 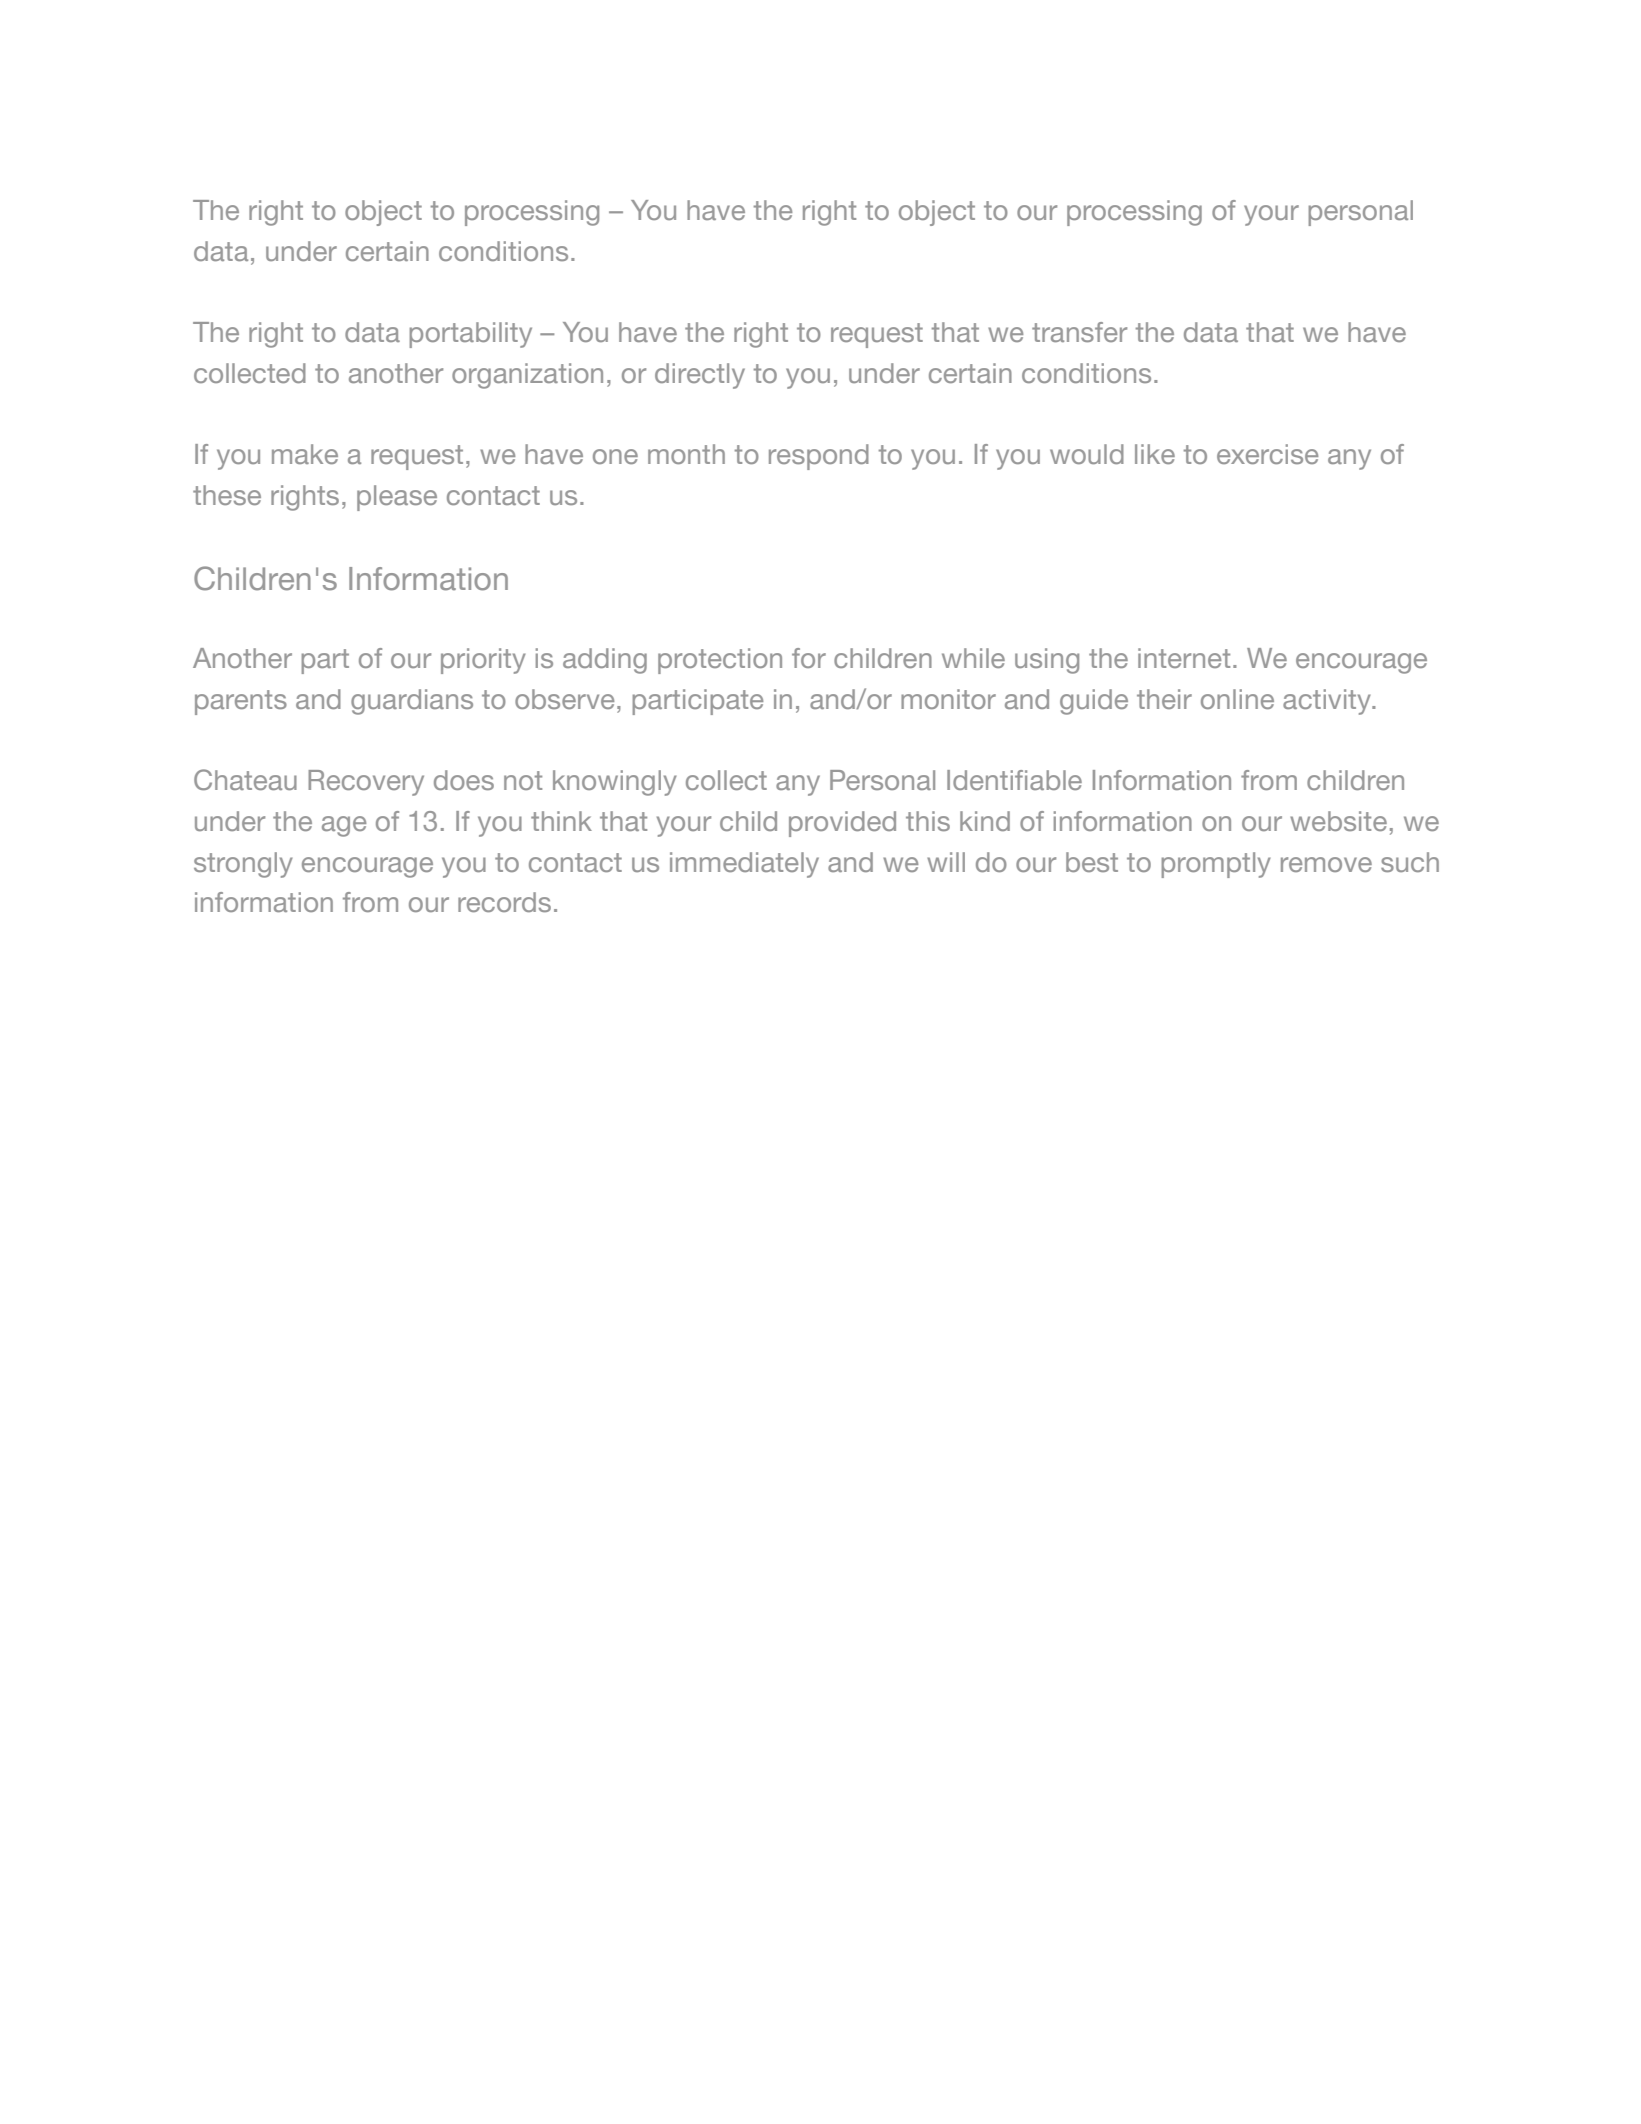 What do you see at coordinates (1184, 658) in the screenshot?
I see `internet` at bounding box center [1184, 658].
